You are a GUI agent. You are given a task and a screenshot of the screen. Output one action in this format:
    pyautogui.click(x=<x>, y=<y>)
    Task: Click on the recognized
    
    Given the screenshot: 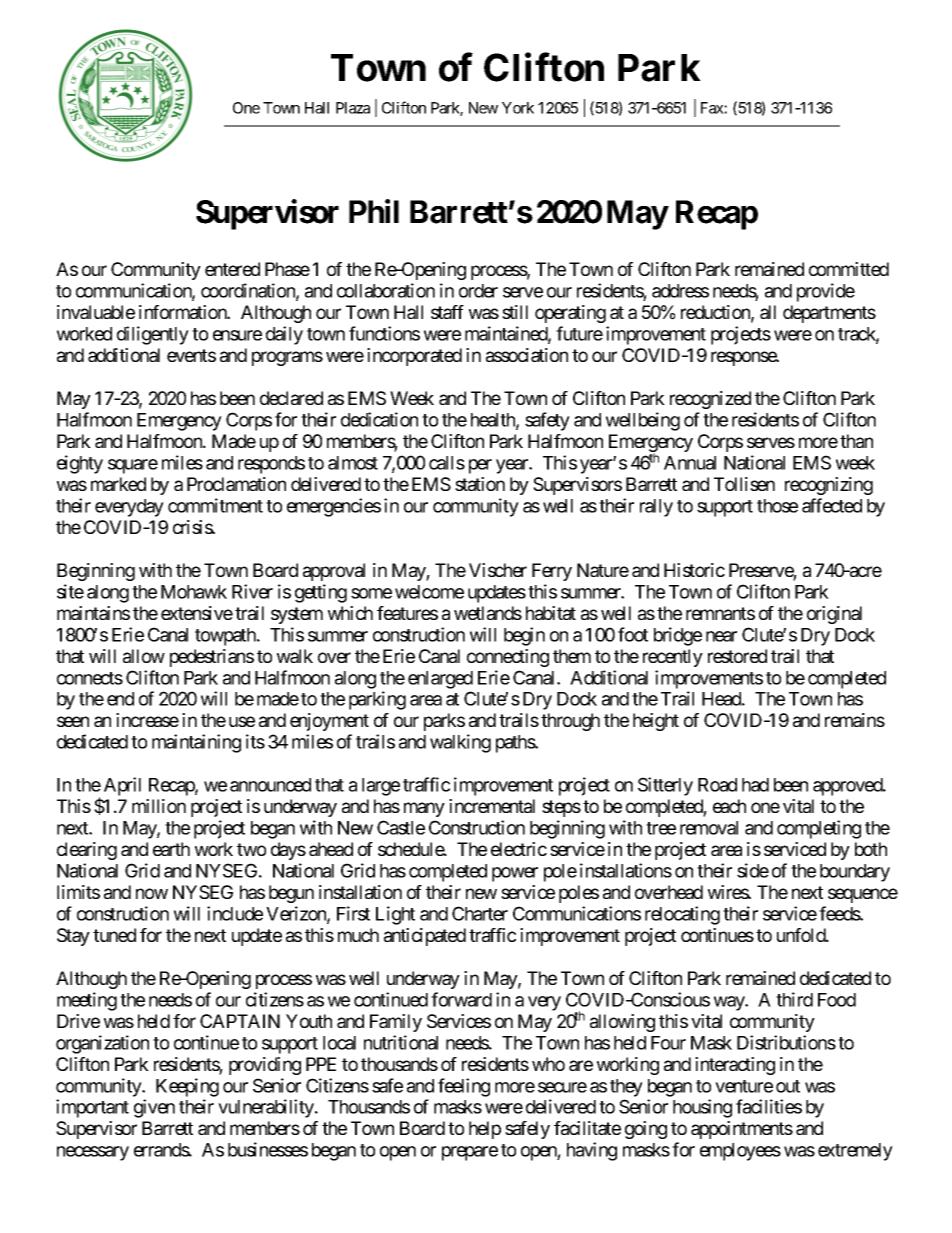 What is the action you would take?
    pyautogui.click(x=710, y=400)
